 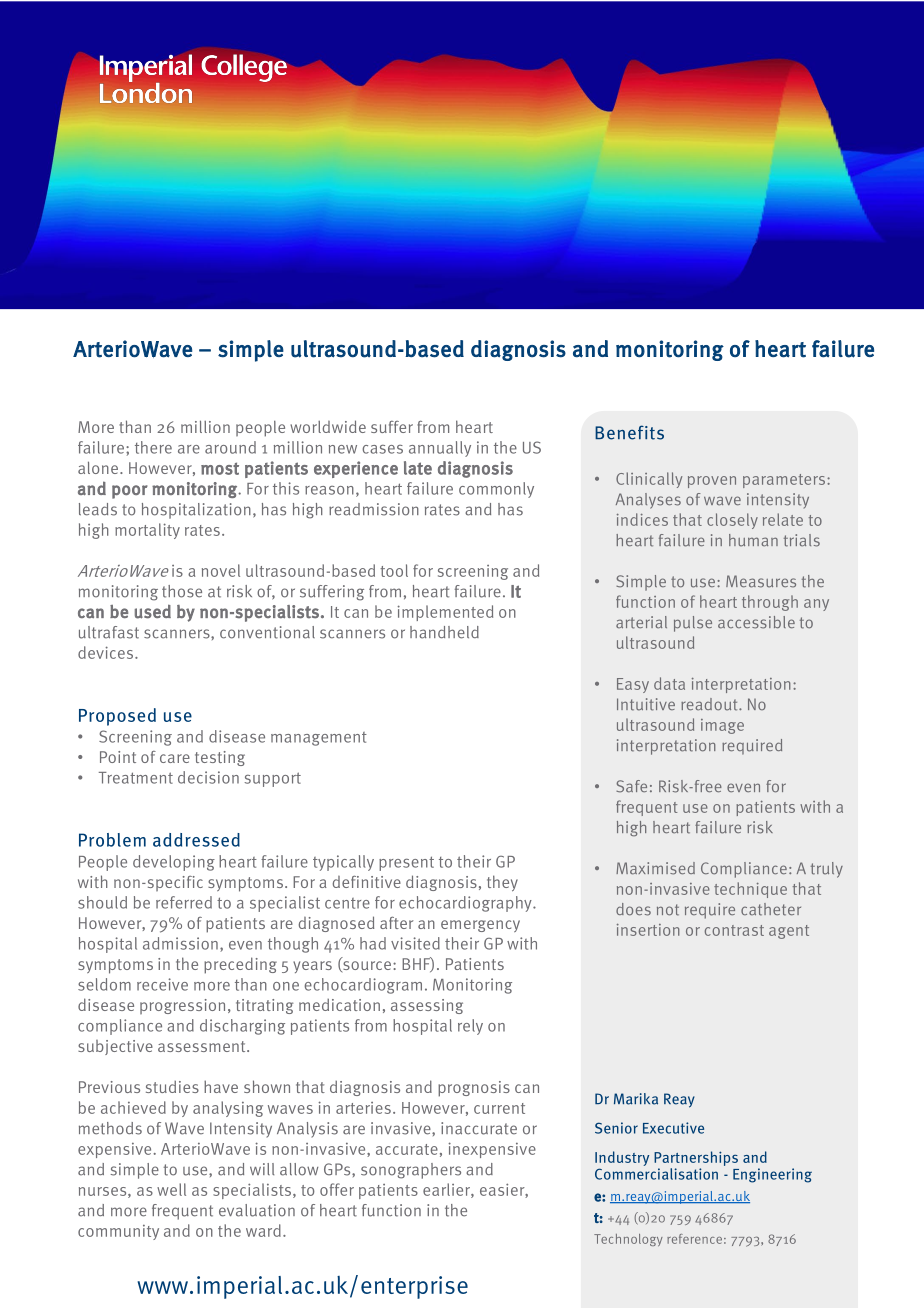 What do you see at coordinates (196, 840) in the screenshot?
I see `addressed` at bounding box center [196, 840].
